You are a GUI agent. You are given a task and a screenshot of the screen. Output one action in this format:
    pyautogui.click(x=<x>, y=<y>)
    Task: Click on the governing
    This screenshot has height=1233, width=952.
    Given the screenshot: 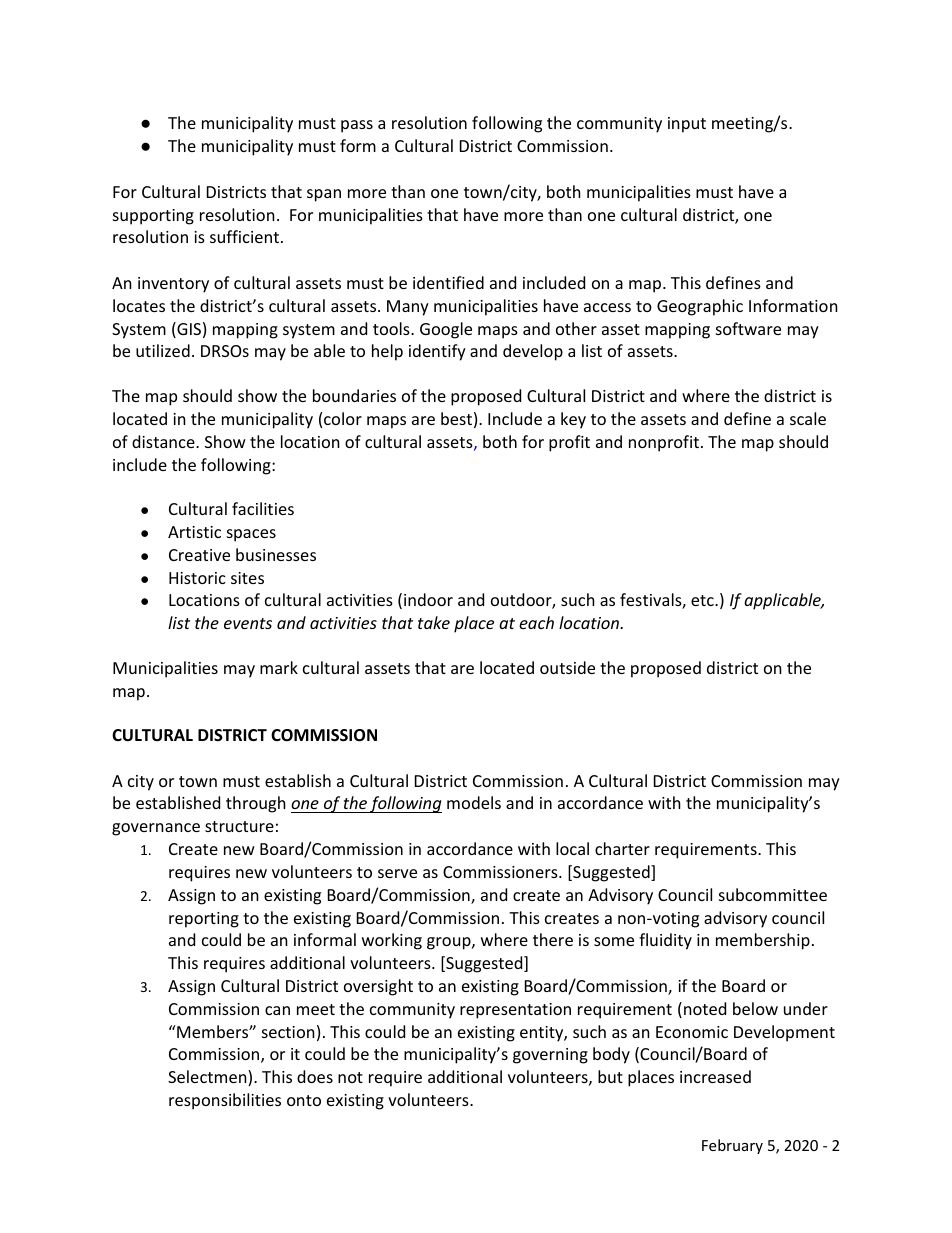 What is the action you would take?
    pyautogui.click(x=550, y=1056)
